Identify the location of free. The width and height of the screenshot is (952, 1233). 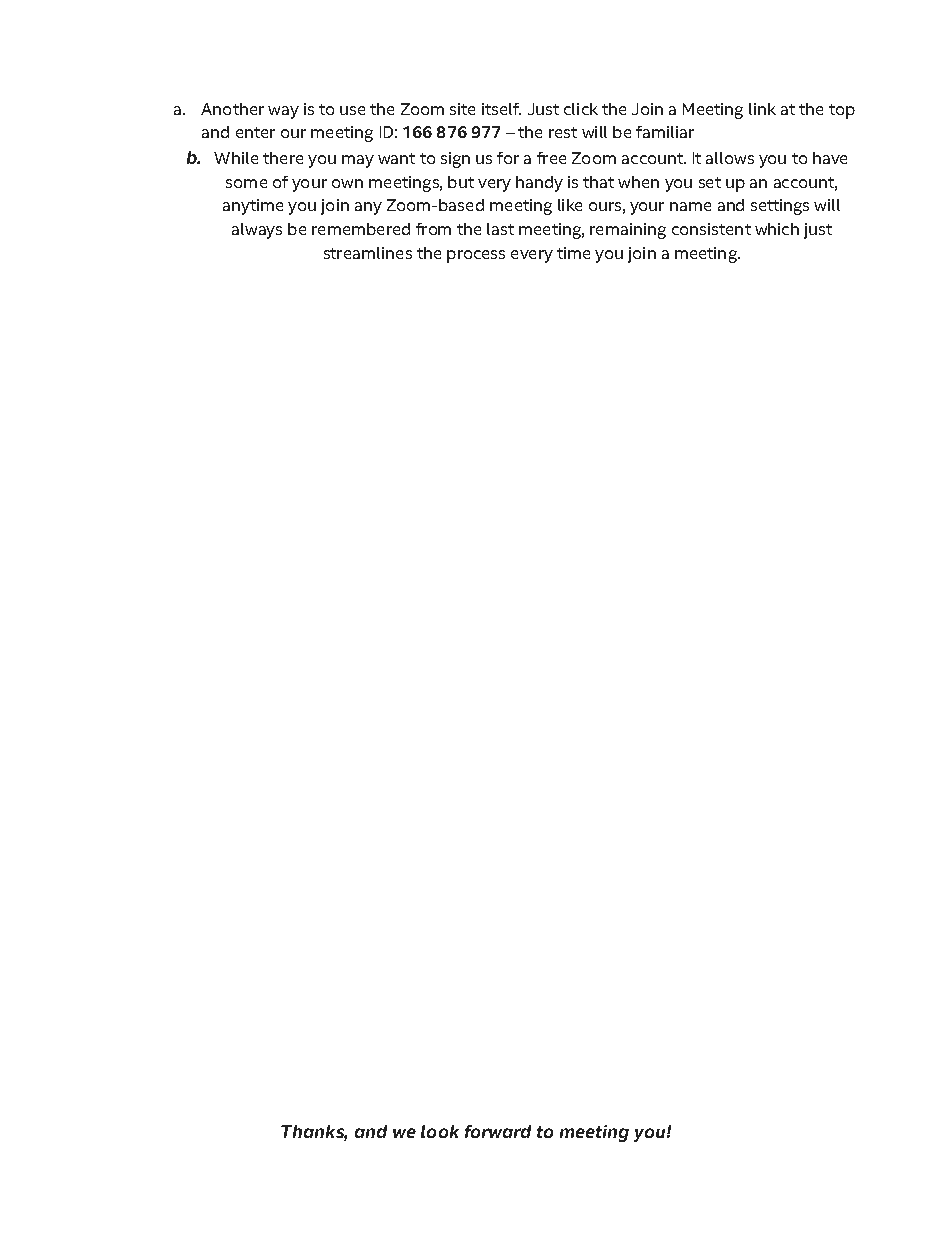
(551, 158).
